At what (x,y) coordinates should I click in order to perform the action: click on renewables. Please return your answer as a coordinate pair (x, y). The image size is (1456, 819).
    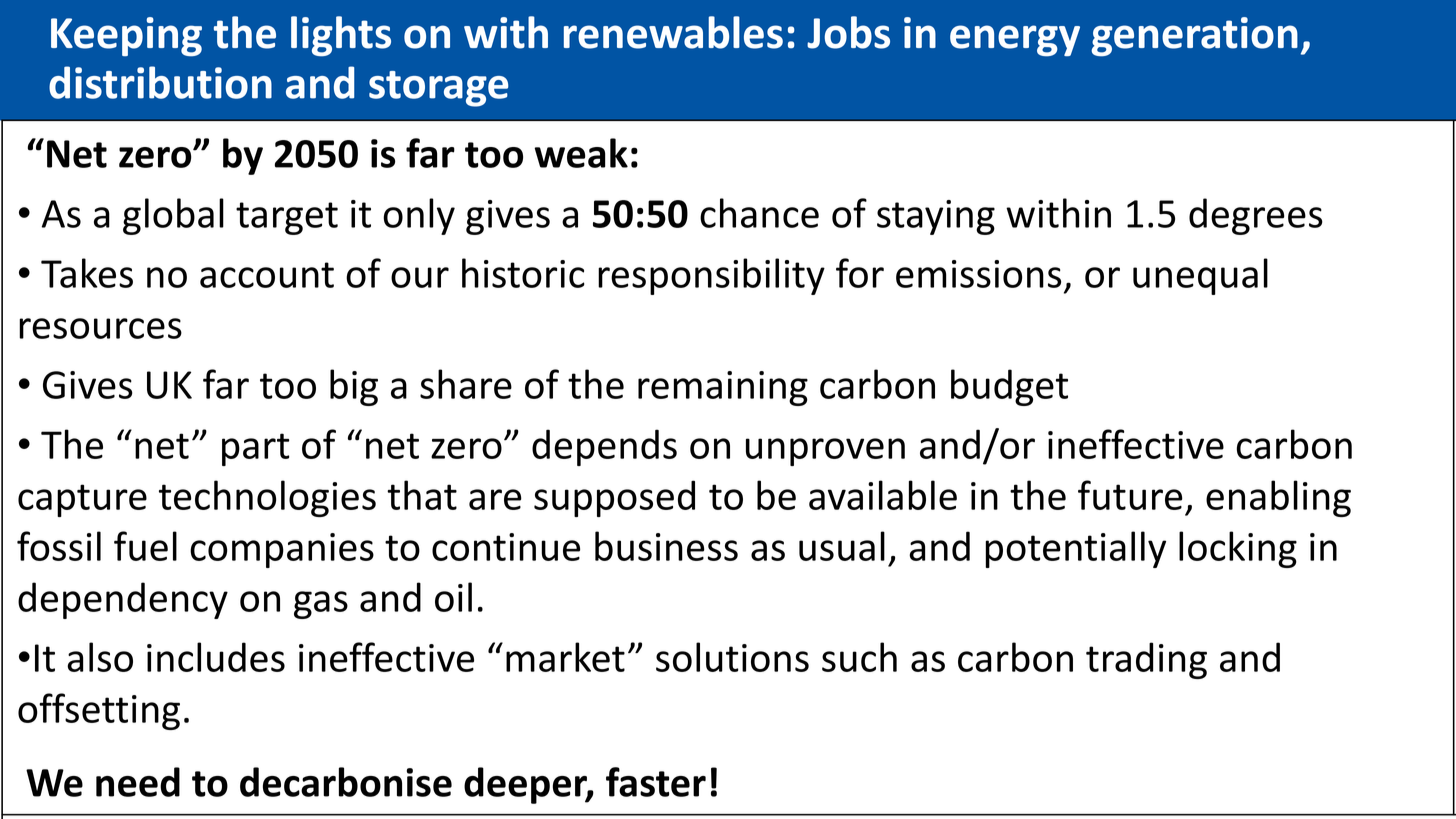
    Looking at the image, I should click on (673, 32).
